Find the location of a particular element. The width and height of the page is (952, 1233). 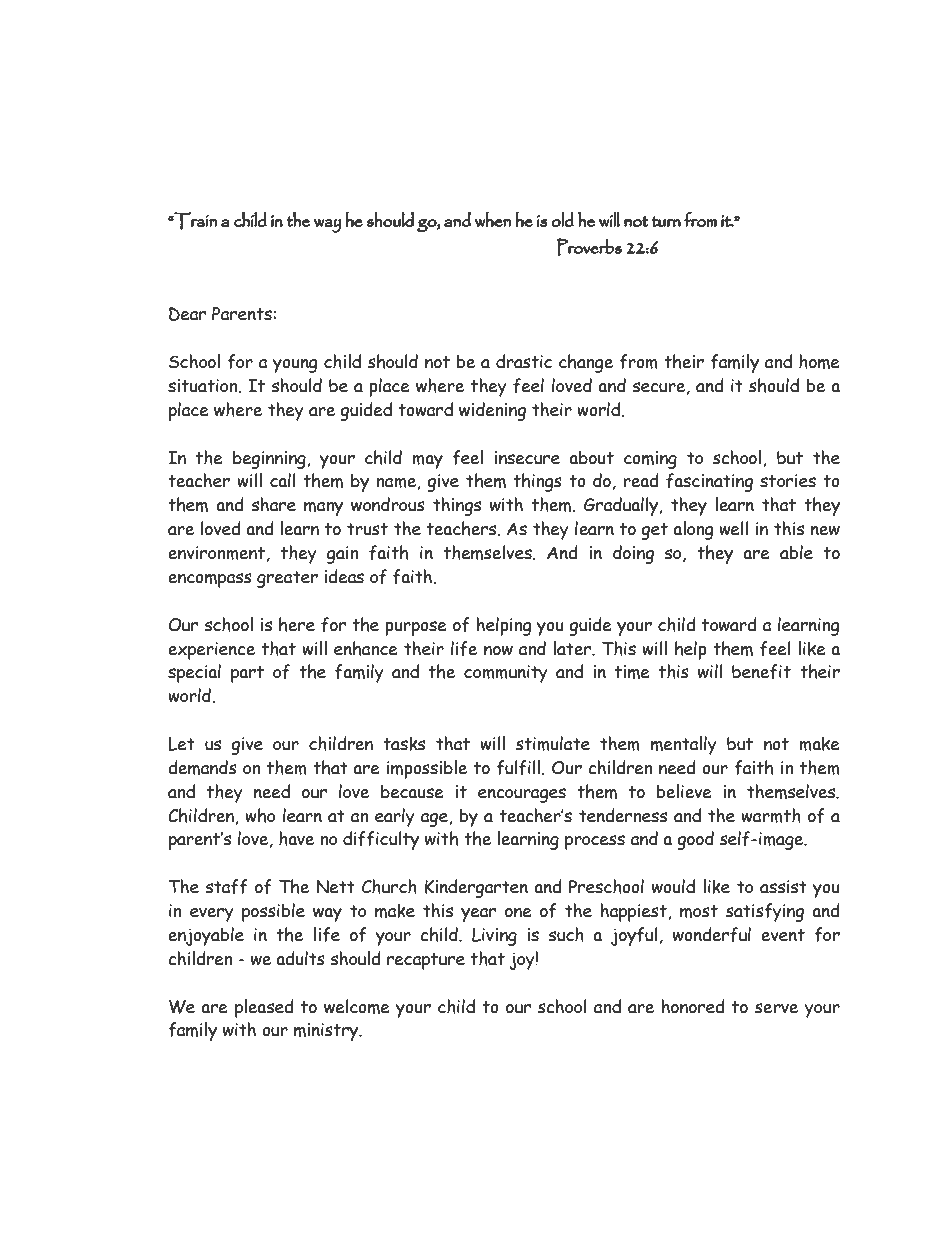

widening is located at coordinates (492, 411).
